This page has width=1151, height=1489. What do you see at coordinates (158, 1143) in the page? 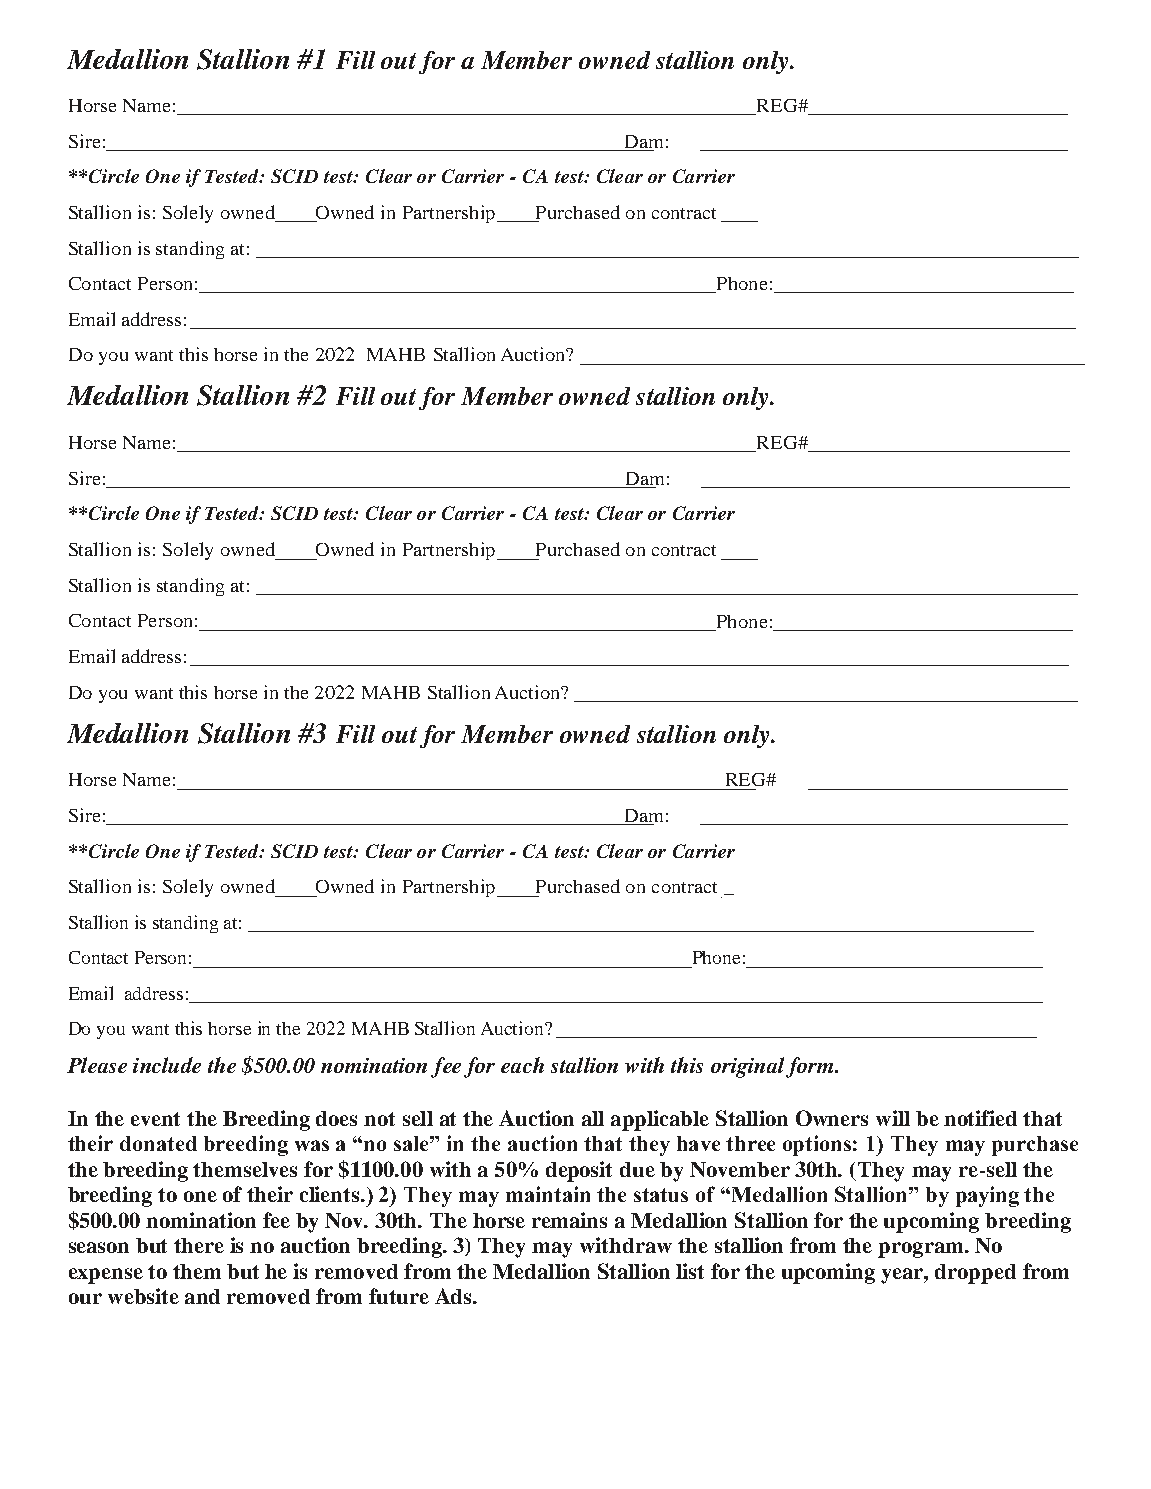
I see `donated` at bounding box center [158, 1143].
